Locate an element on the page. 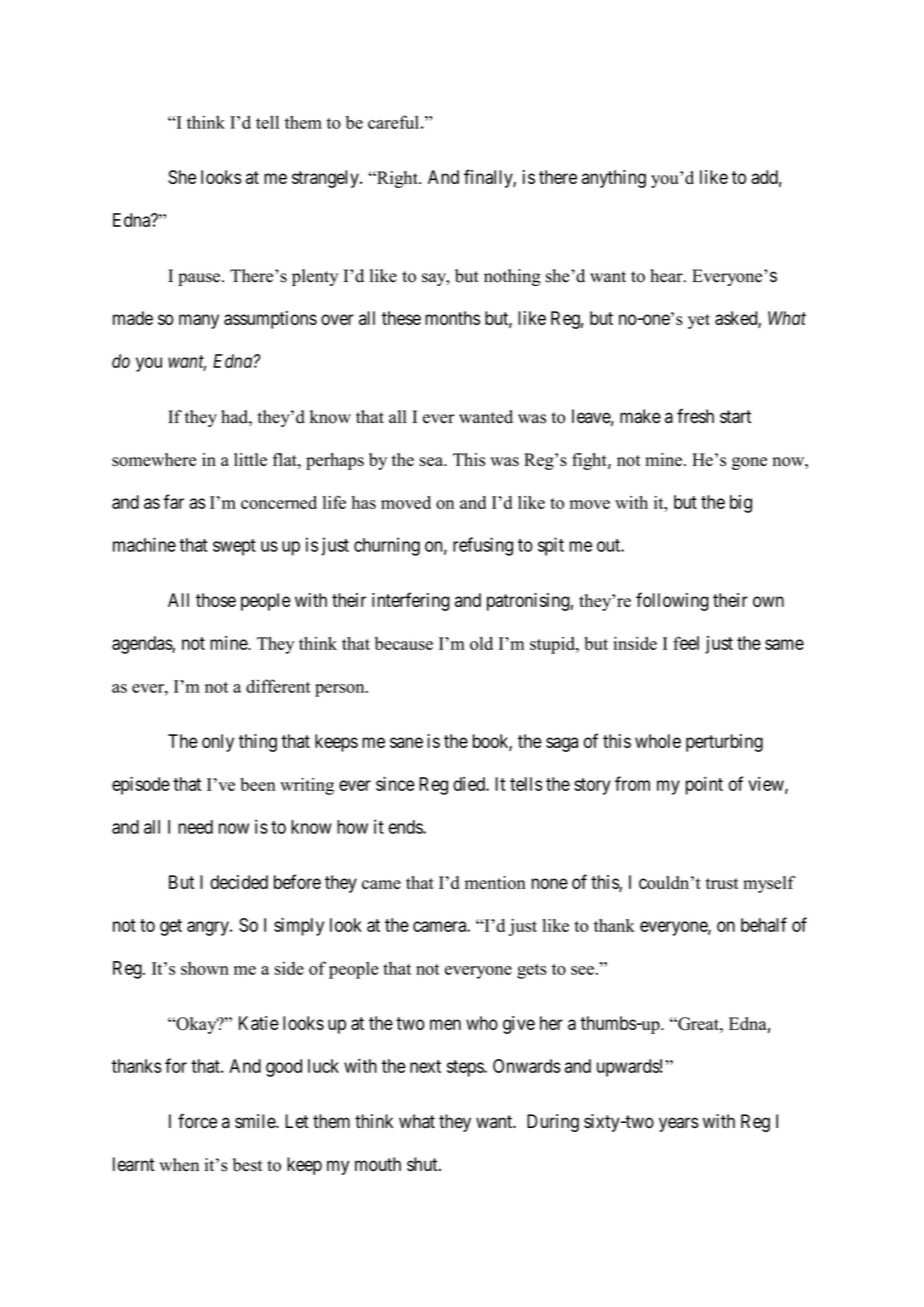  force is located at coordinates (197, 1121).
